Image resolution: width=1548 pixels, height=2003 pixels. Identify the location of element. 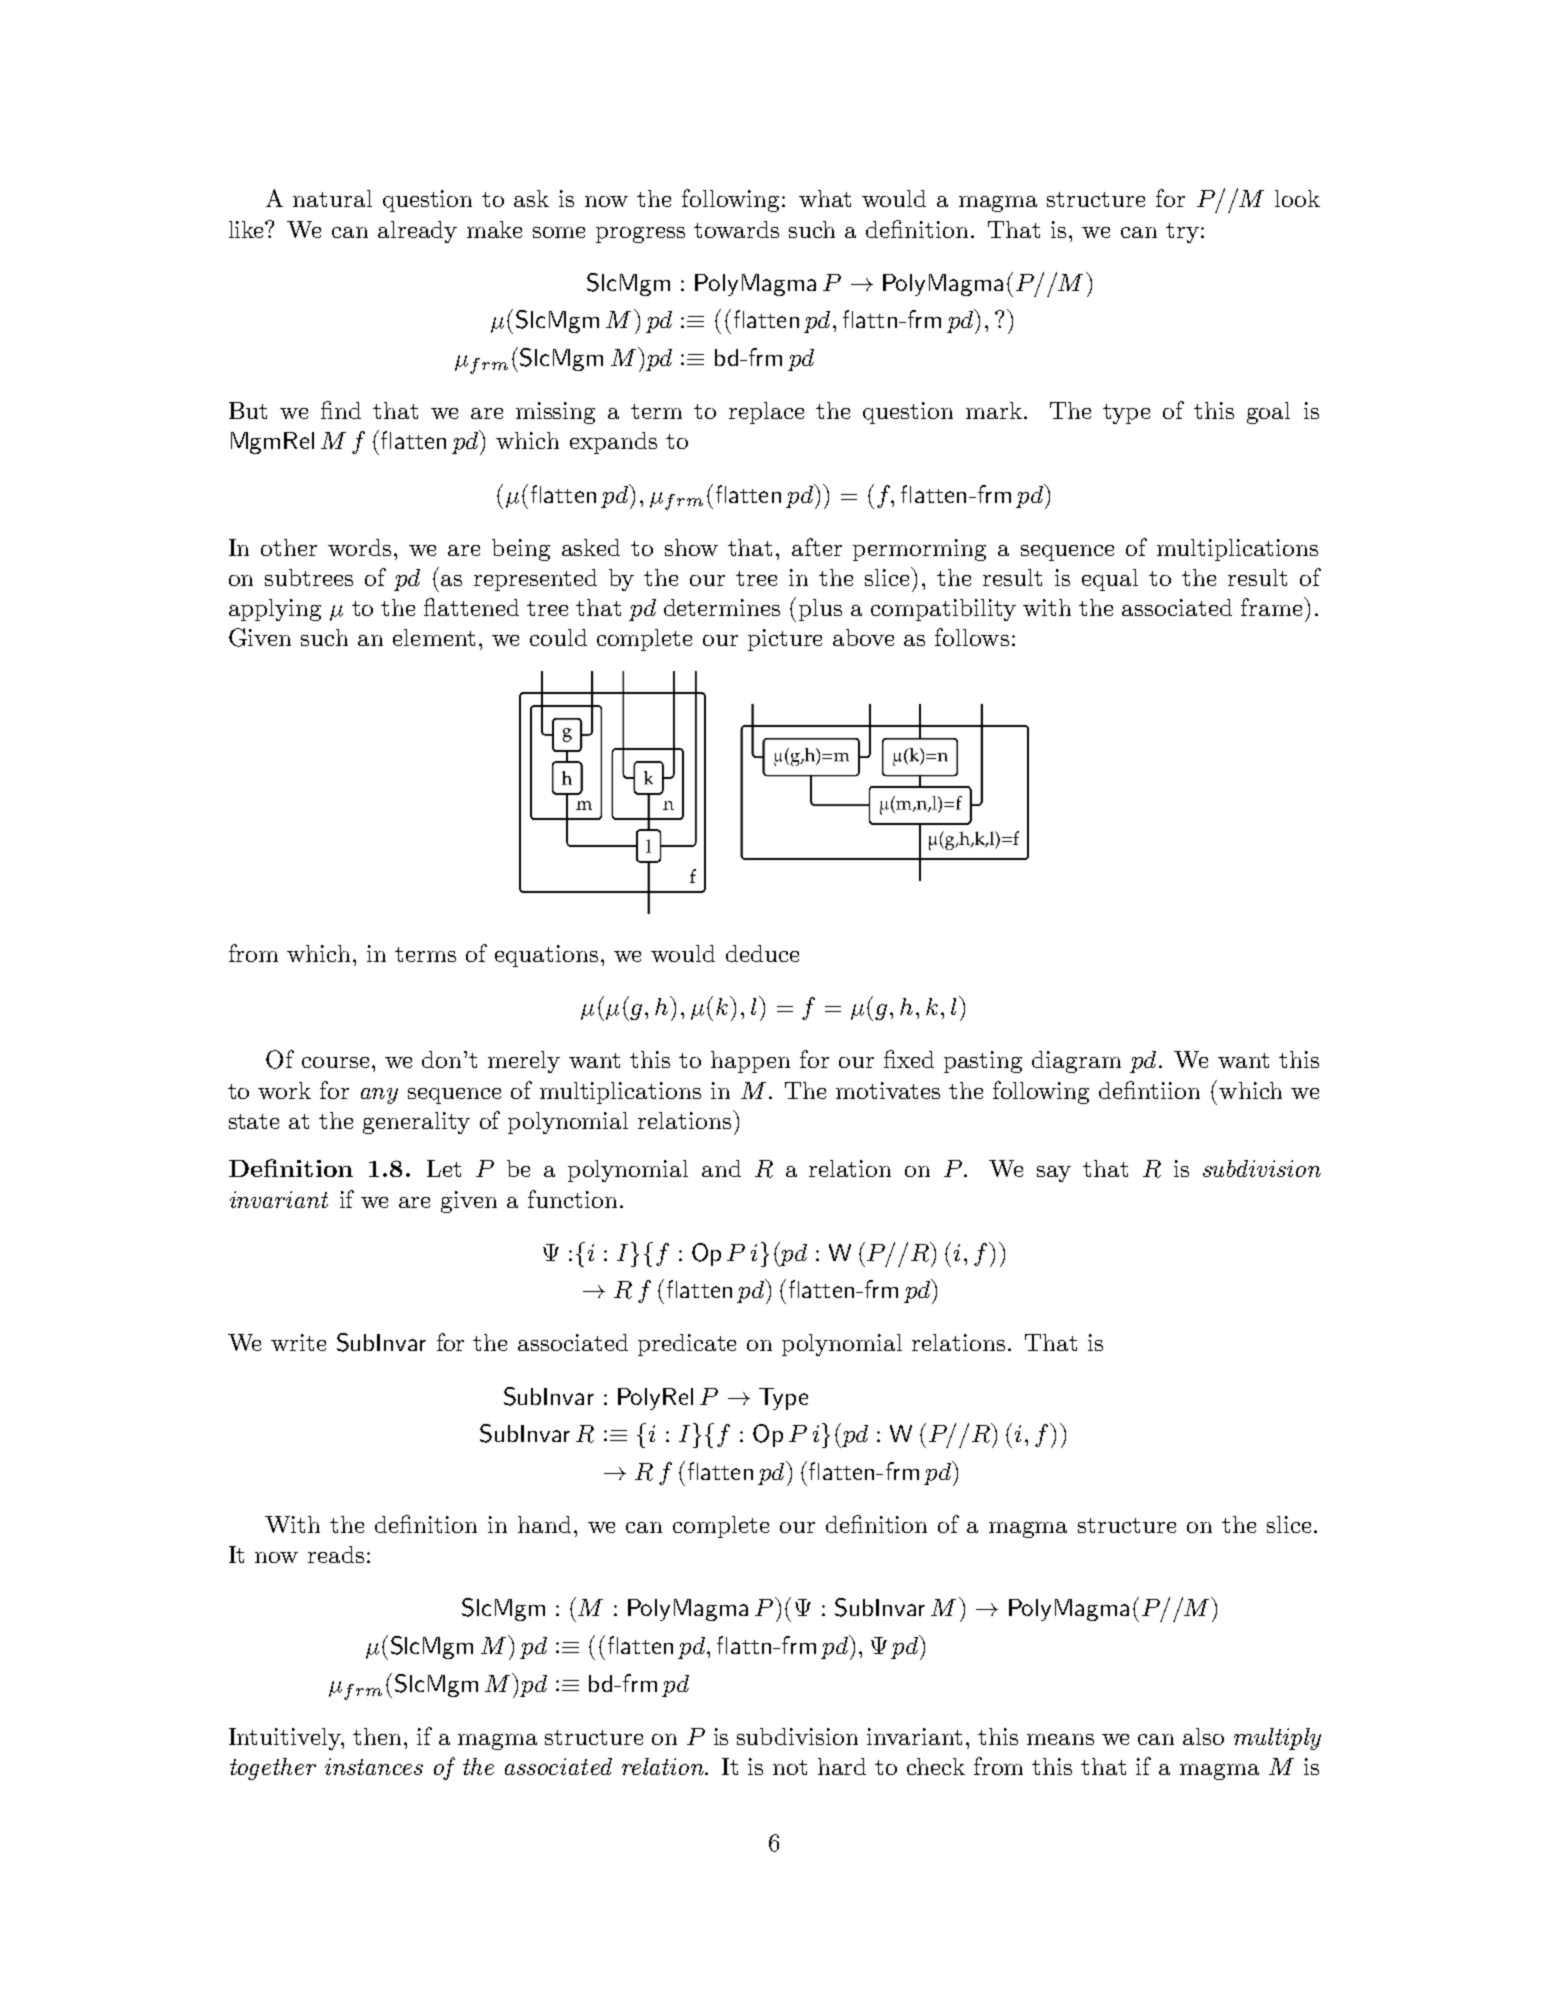
(434, 637).
